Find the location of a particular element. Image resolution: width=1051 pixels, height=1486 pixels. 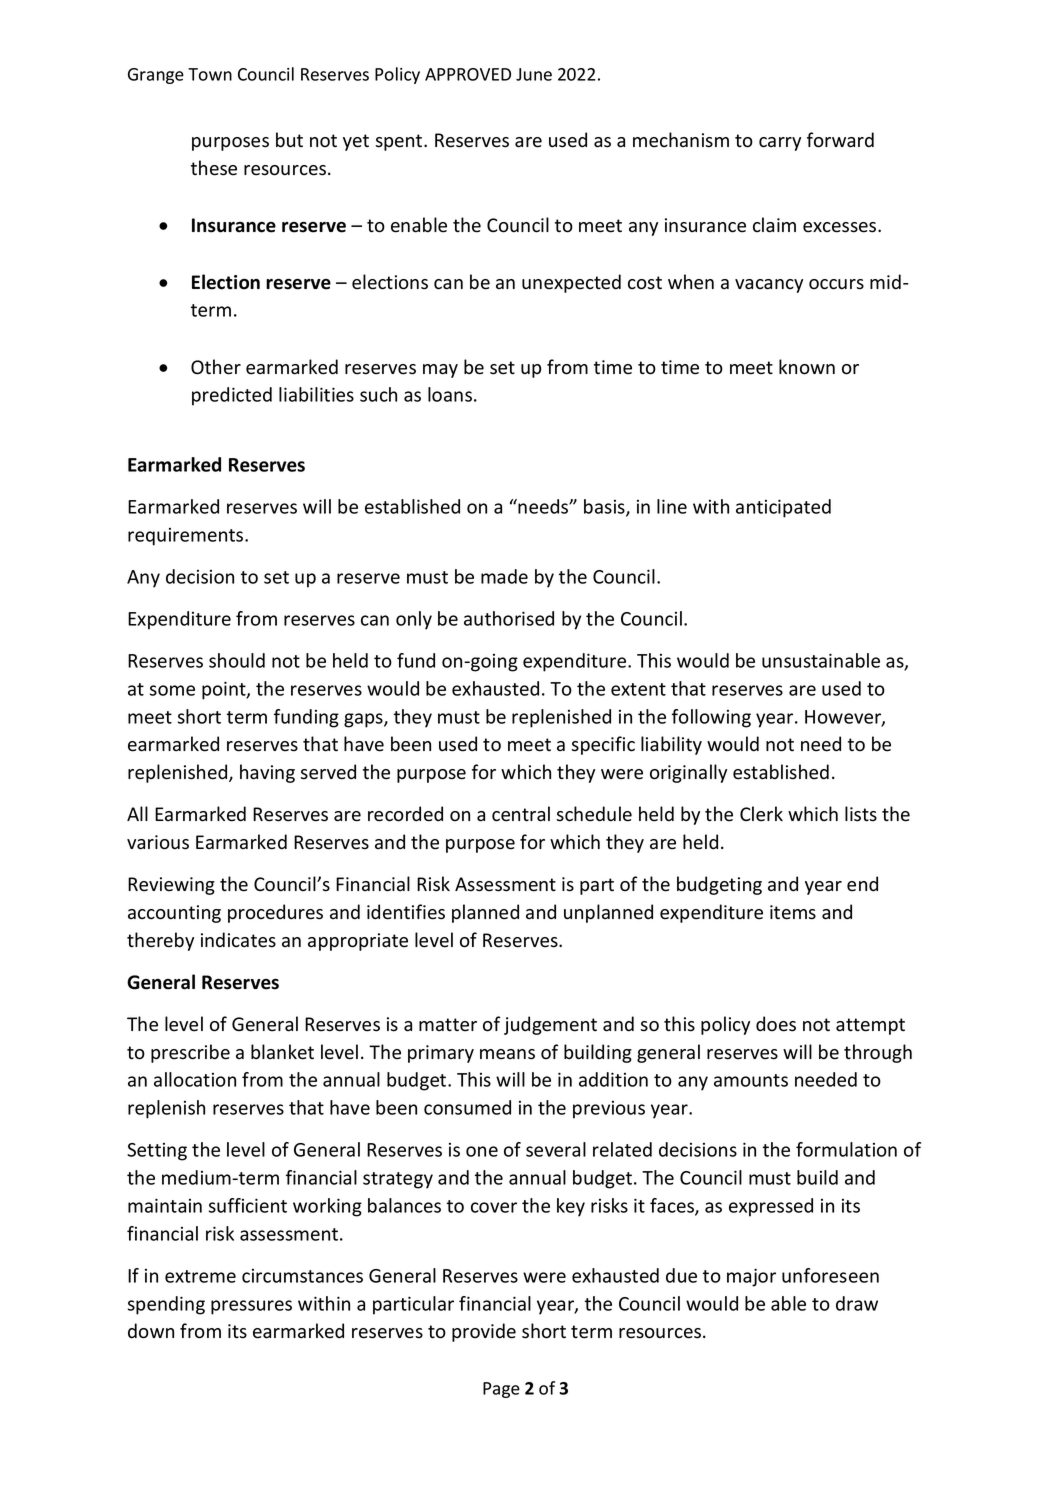

Town is located at coordinates (210, 74).
